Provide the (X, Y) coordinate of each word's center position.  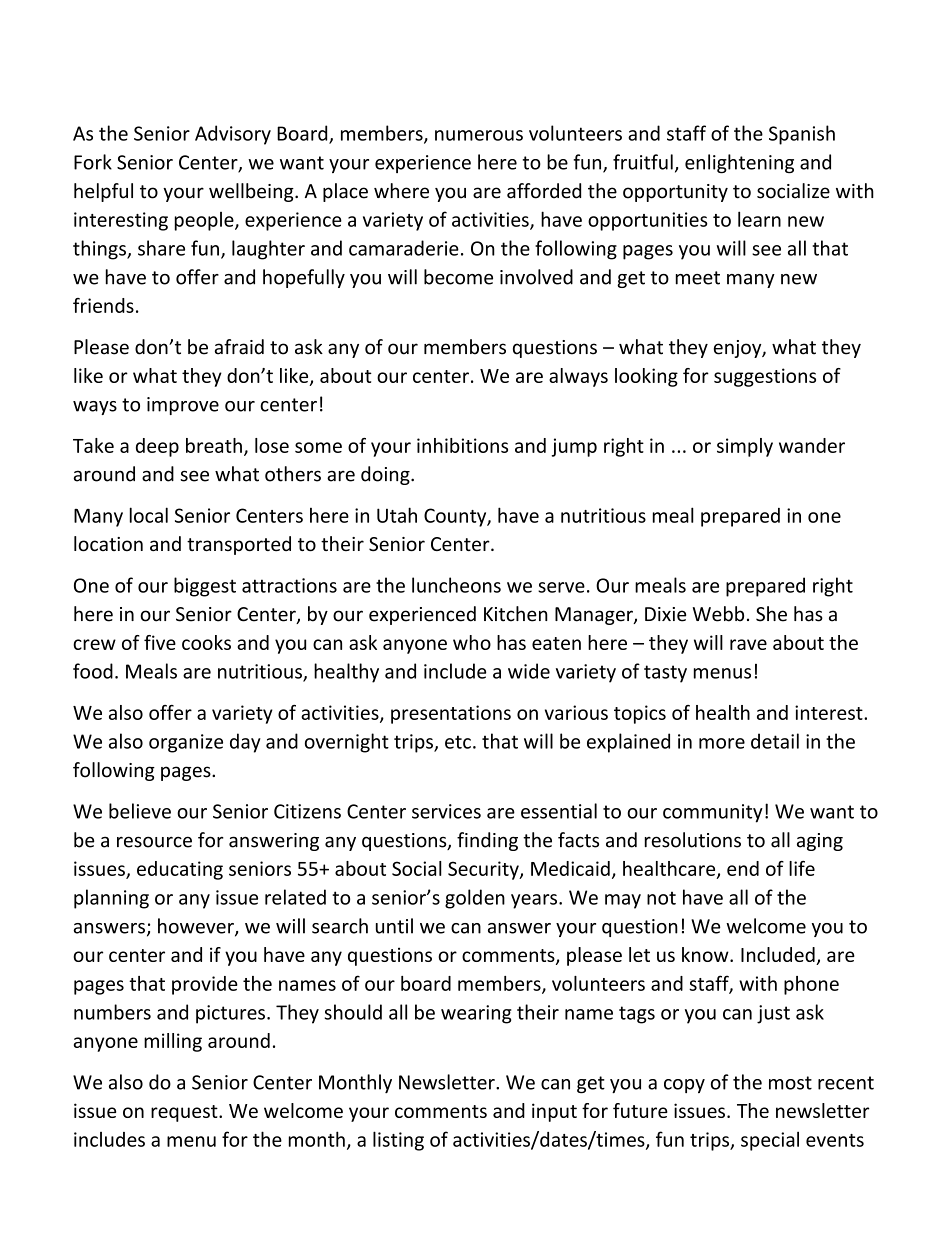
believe (140, 811)
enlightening (739, 164)
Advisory (233, 135)
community (713, 813)
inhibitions (462, 445)
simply (745, 447)
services (446, 811)
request (185, 1113)
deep (157, 447)
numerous (479, 135)
